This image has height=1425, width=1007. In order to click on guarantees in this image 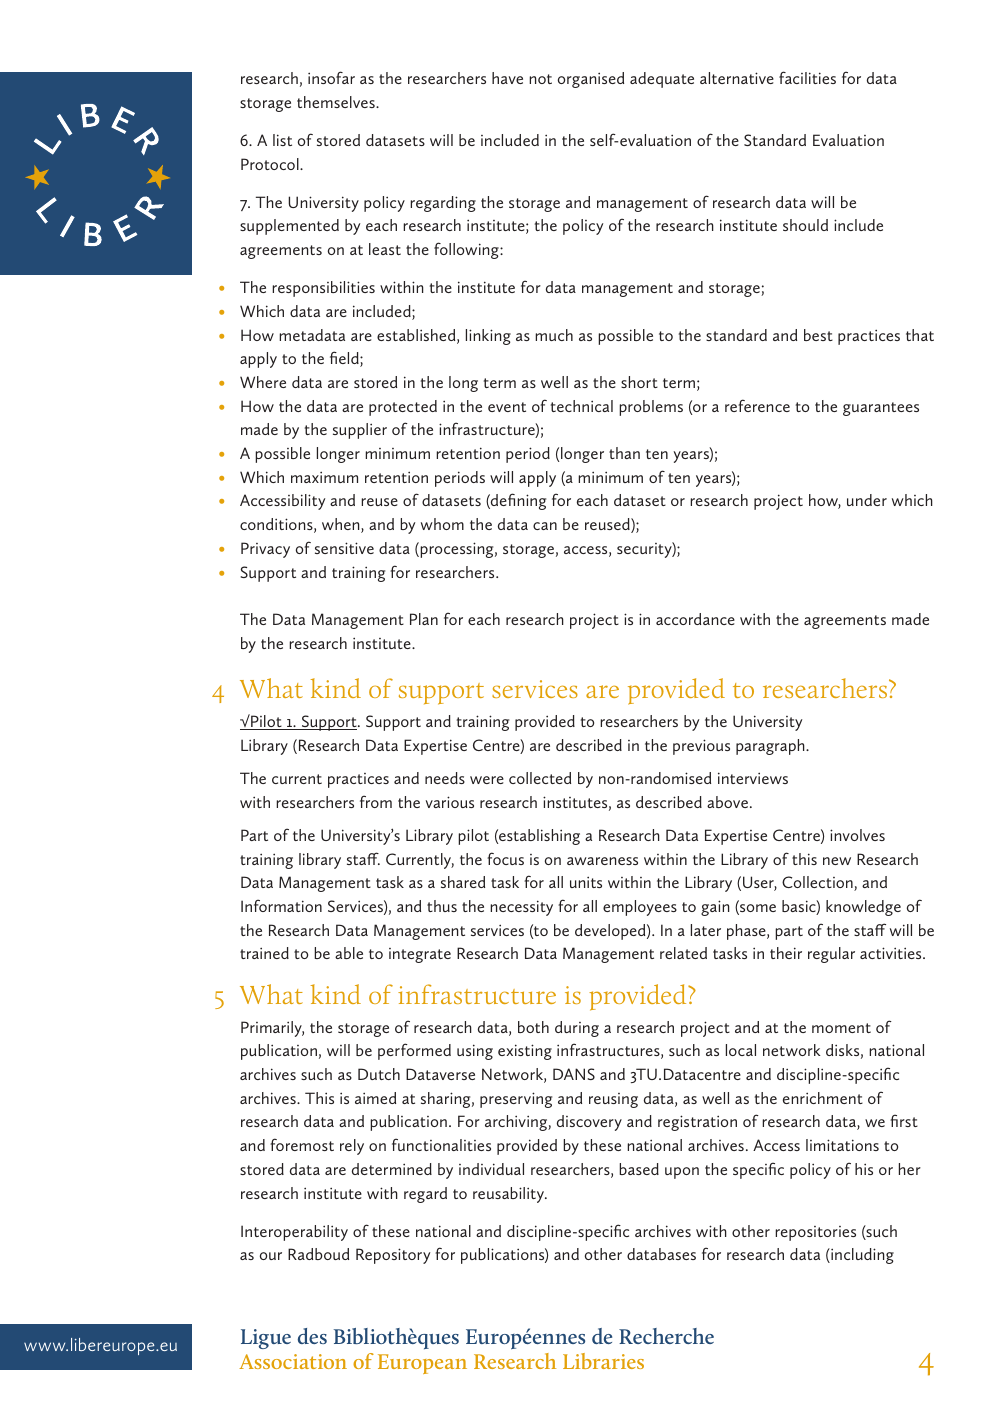, I will do `click(881, 409)`.
